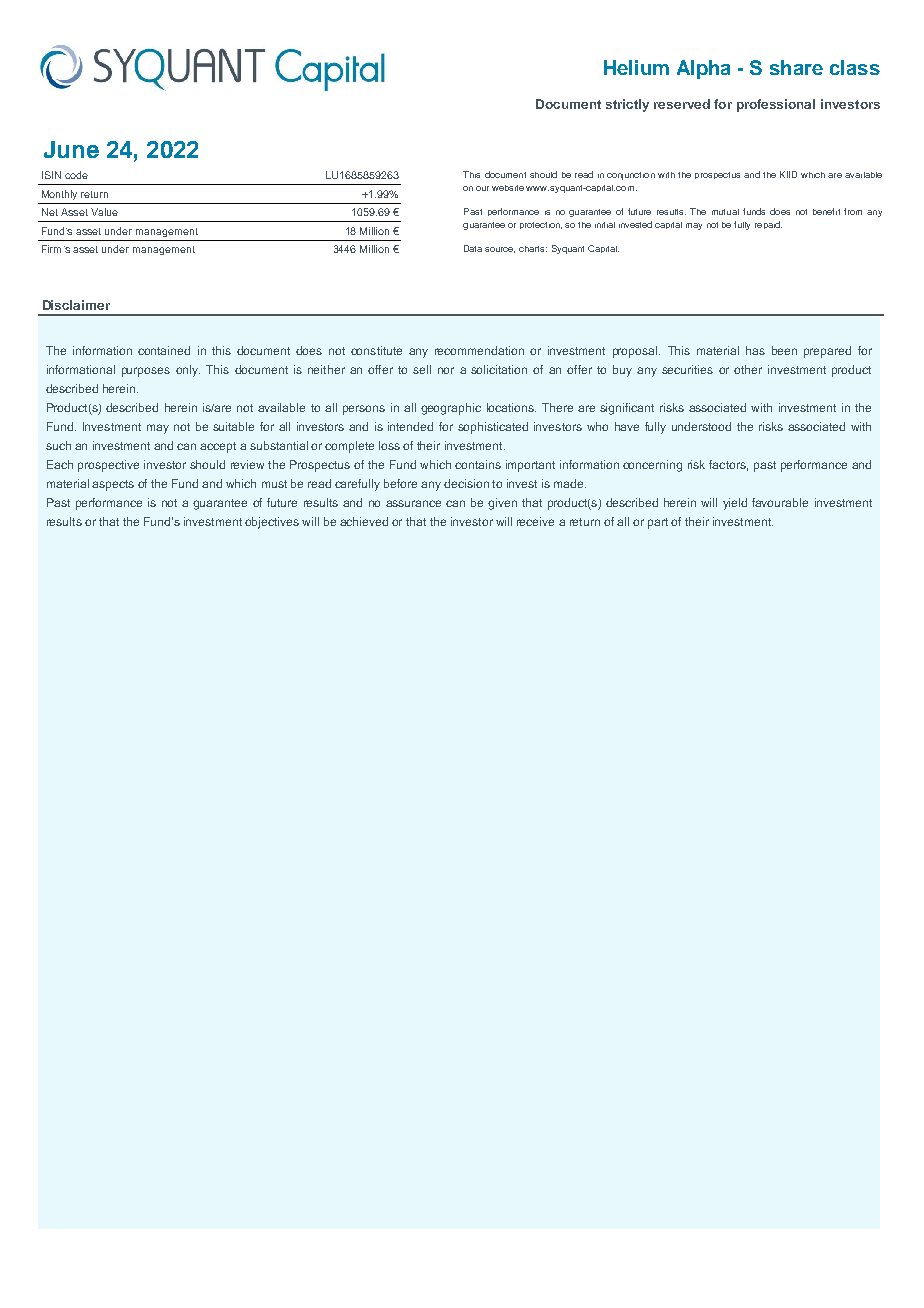  What do you see at coordinates (413, 503) in the screenshot?
I see `assurance` at bounding box center [413, 503].
